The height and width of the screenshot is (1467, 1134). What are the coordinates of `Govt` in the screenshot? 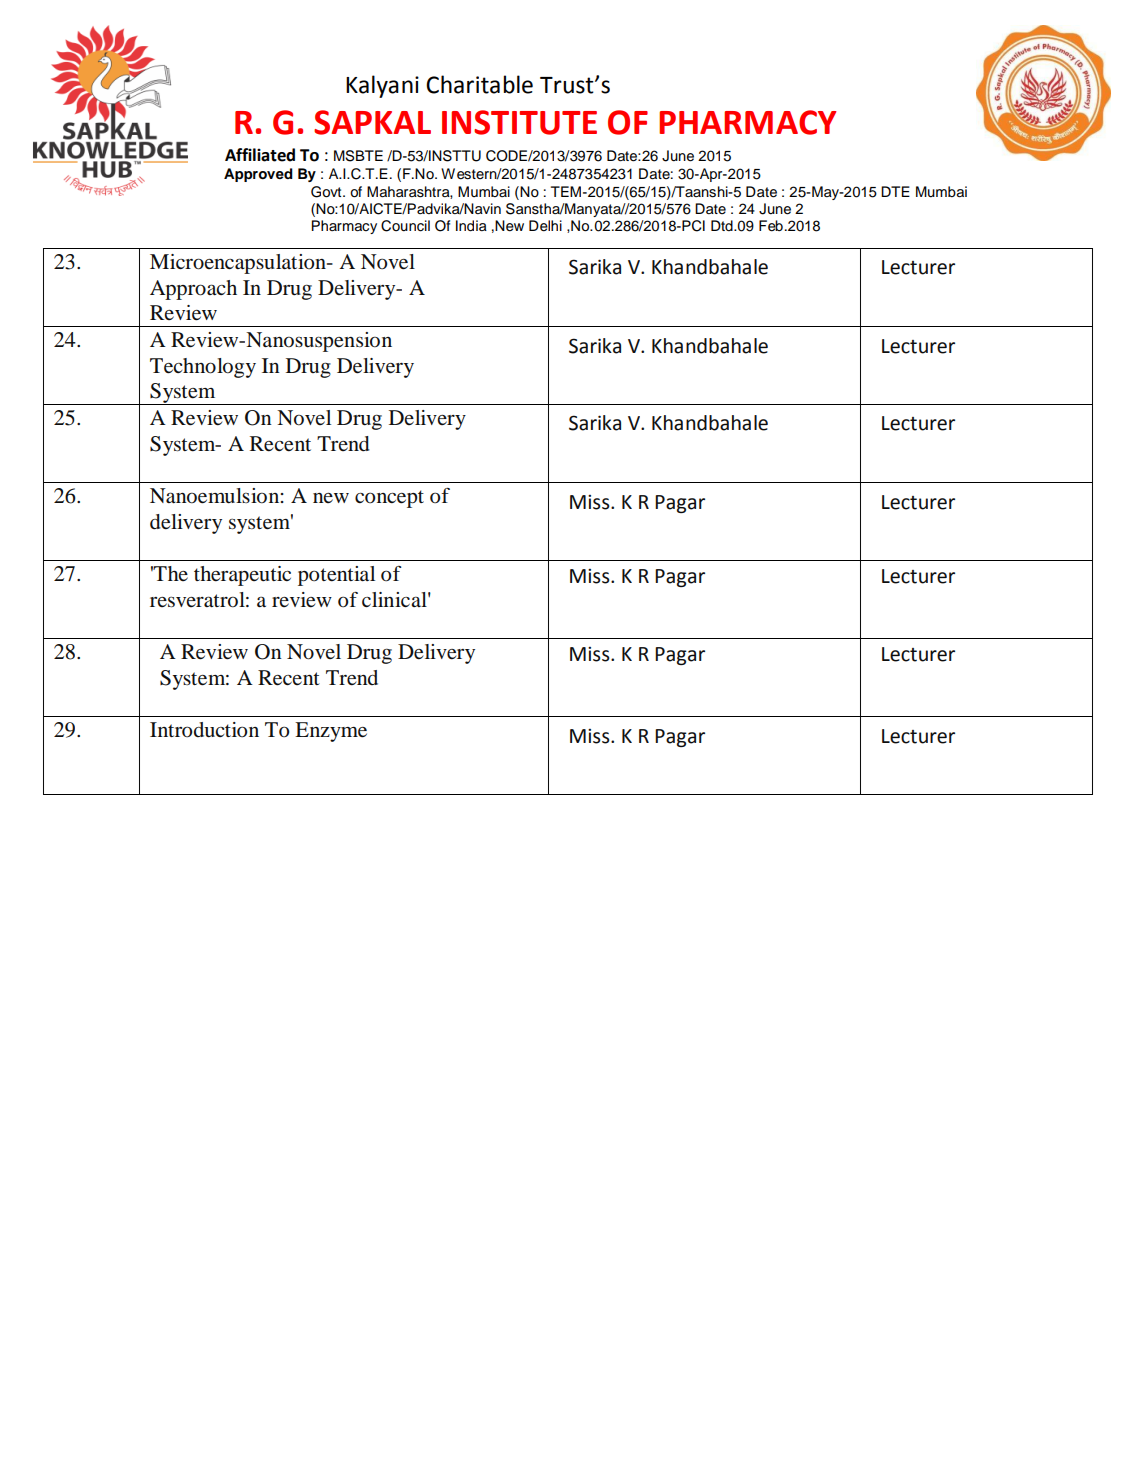 It's located at (327, 192).
